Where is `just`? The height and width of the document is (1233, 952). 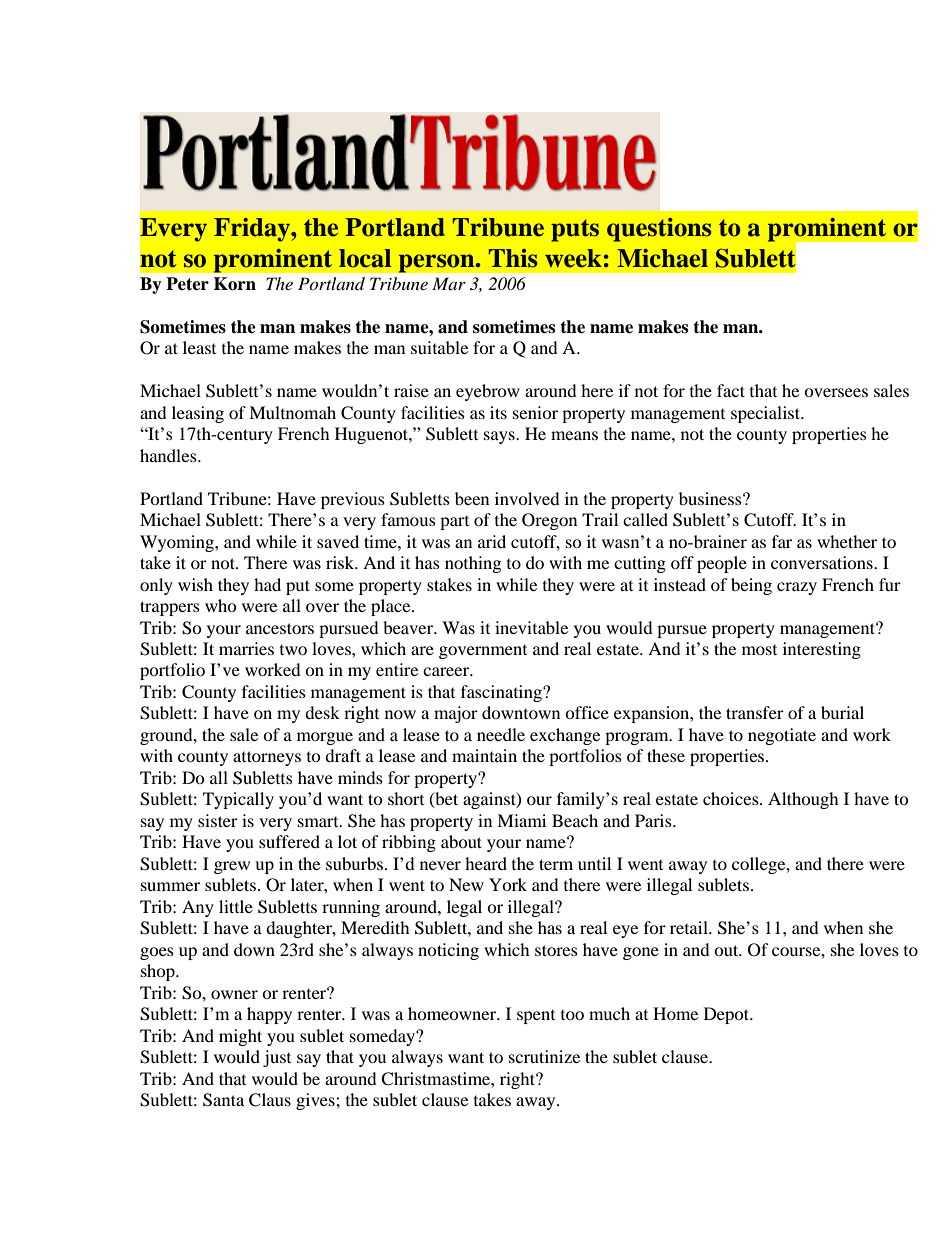 just is located at coordinates (277, 1058).
